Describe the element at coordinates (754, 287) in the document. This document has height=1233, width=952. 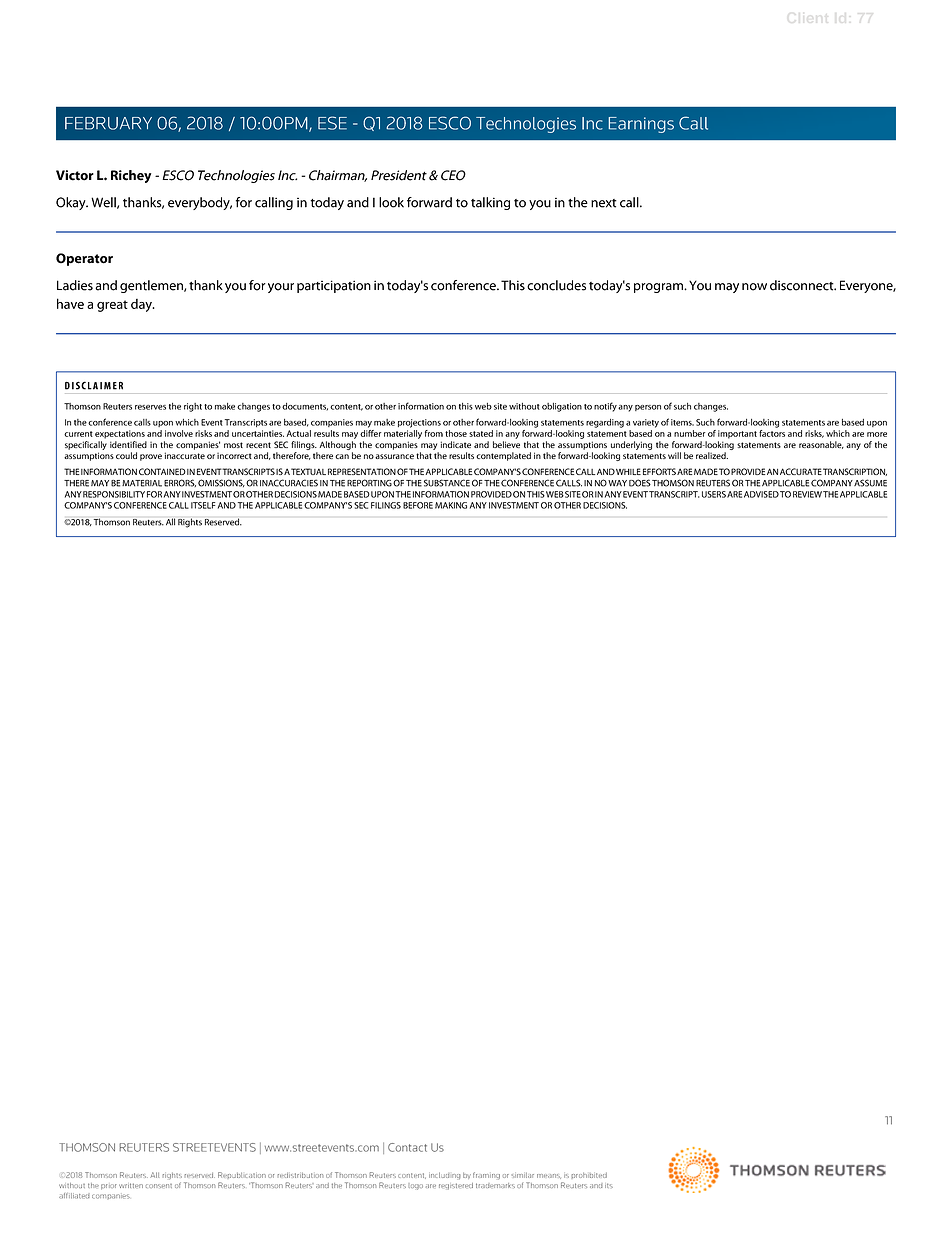
I see `now` at that location.
